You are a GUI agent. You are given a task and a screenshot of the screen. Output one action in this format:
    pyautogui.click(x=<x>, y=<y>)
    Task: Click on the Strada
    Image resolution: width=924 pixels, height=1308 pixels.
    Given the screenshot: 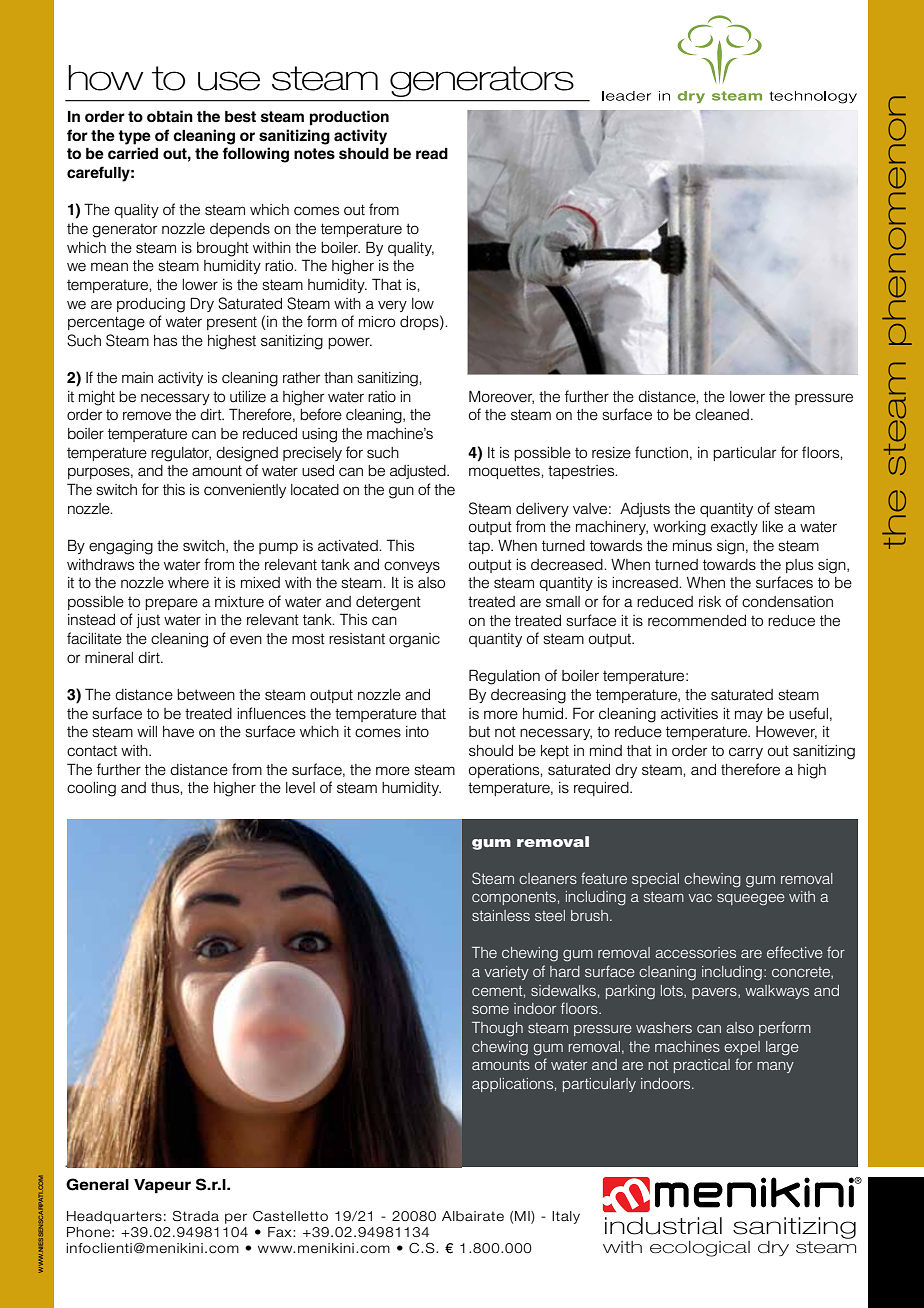 What is the action you would take?
    pyautogui.click(x=195, y=1216)
